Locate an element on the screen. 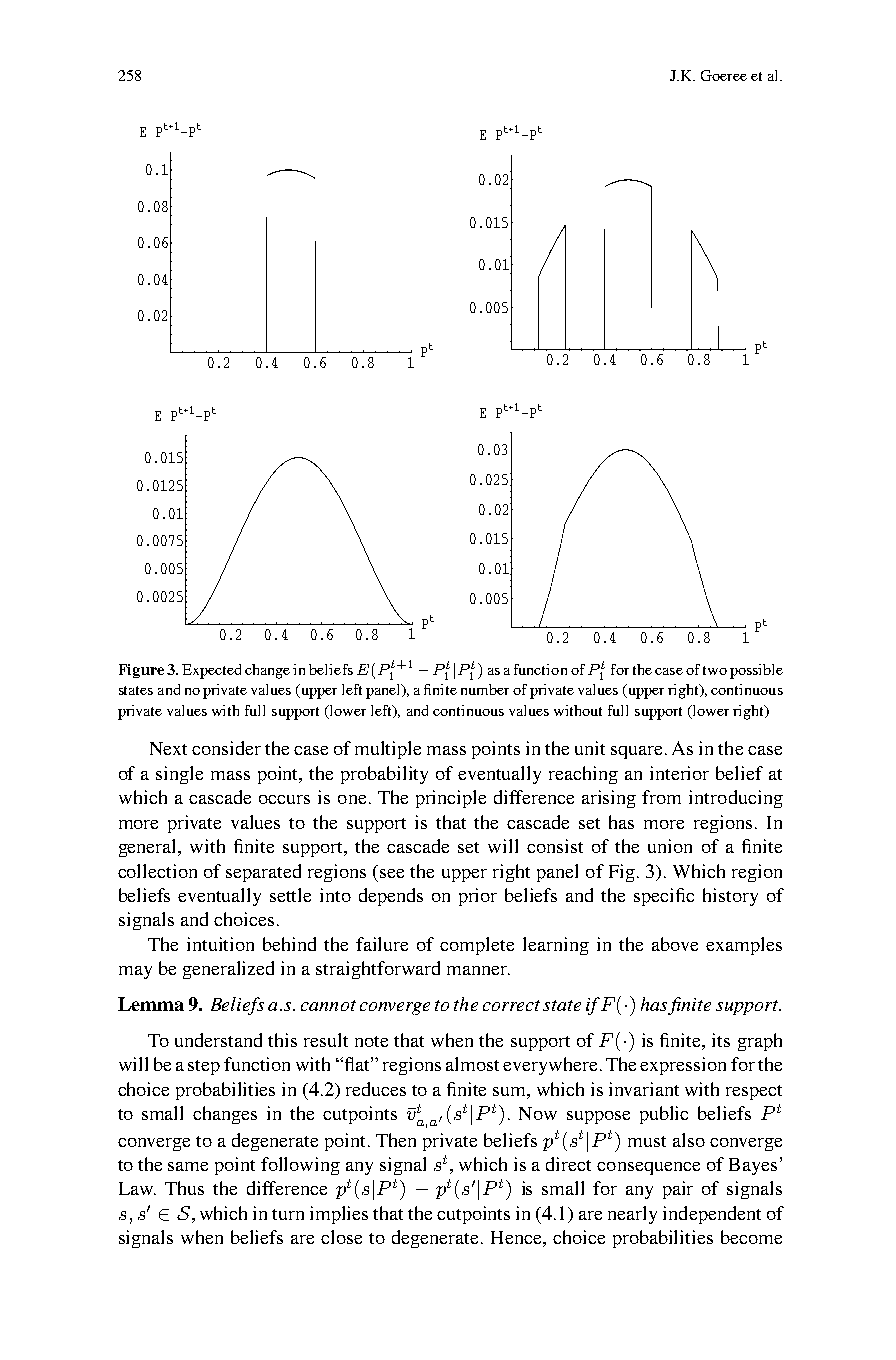 The width and height of the screenshot is (896, 1360). independent is located at coordinates (712, 1215).
